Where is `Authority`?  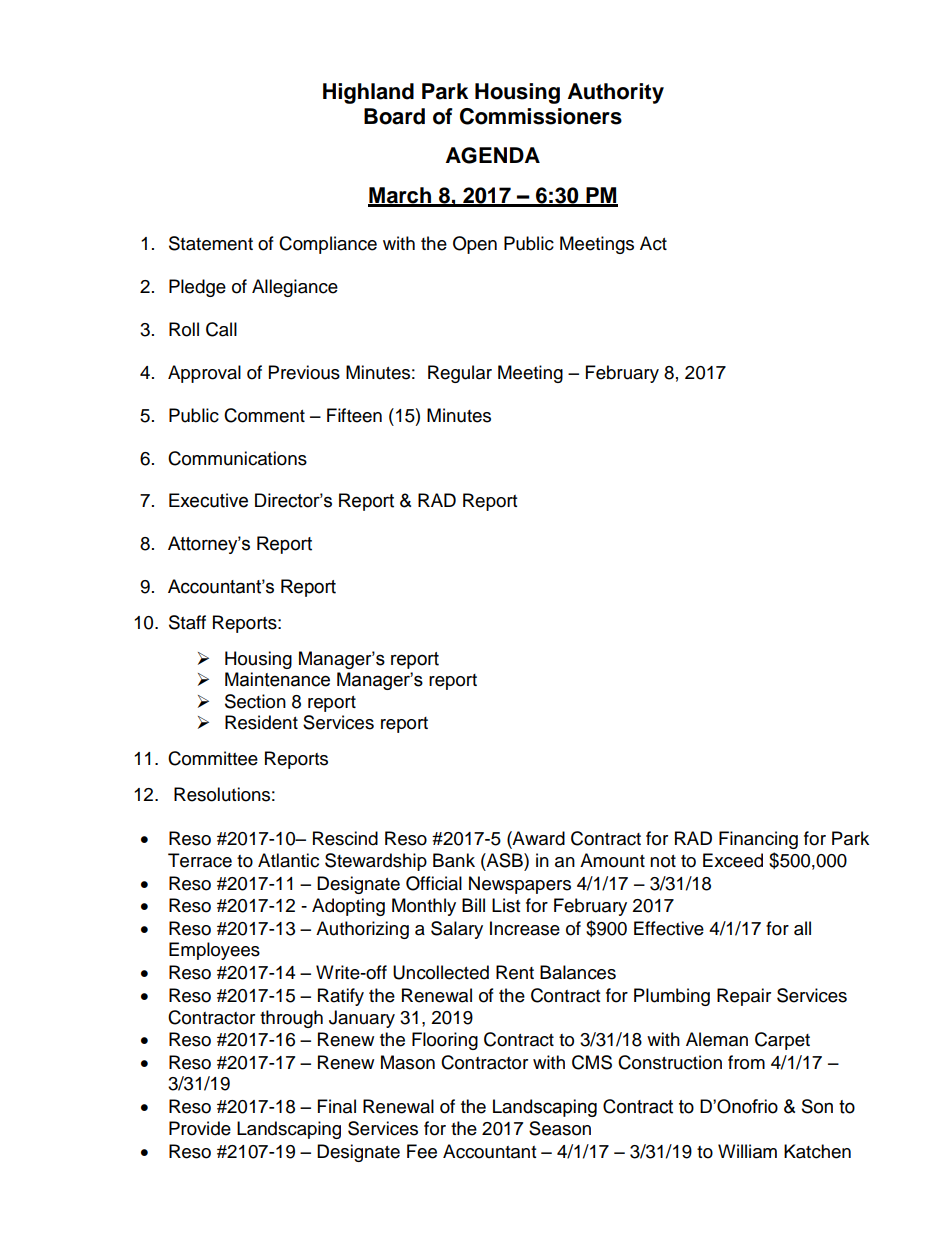 Authority is located at coordinates (616, 93).
